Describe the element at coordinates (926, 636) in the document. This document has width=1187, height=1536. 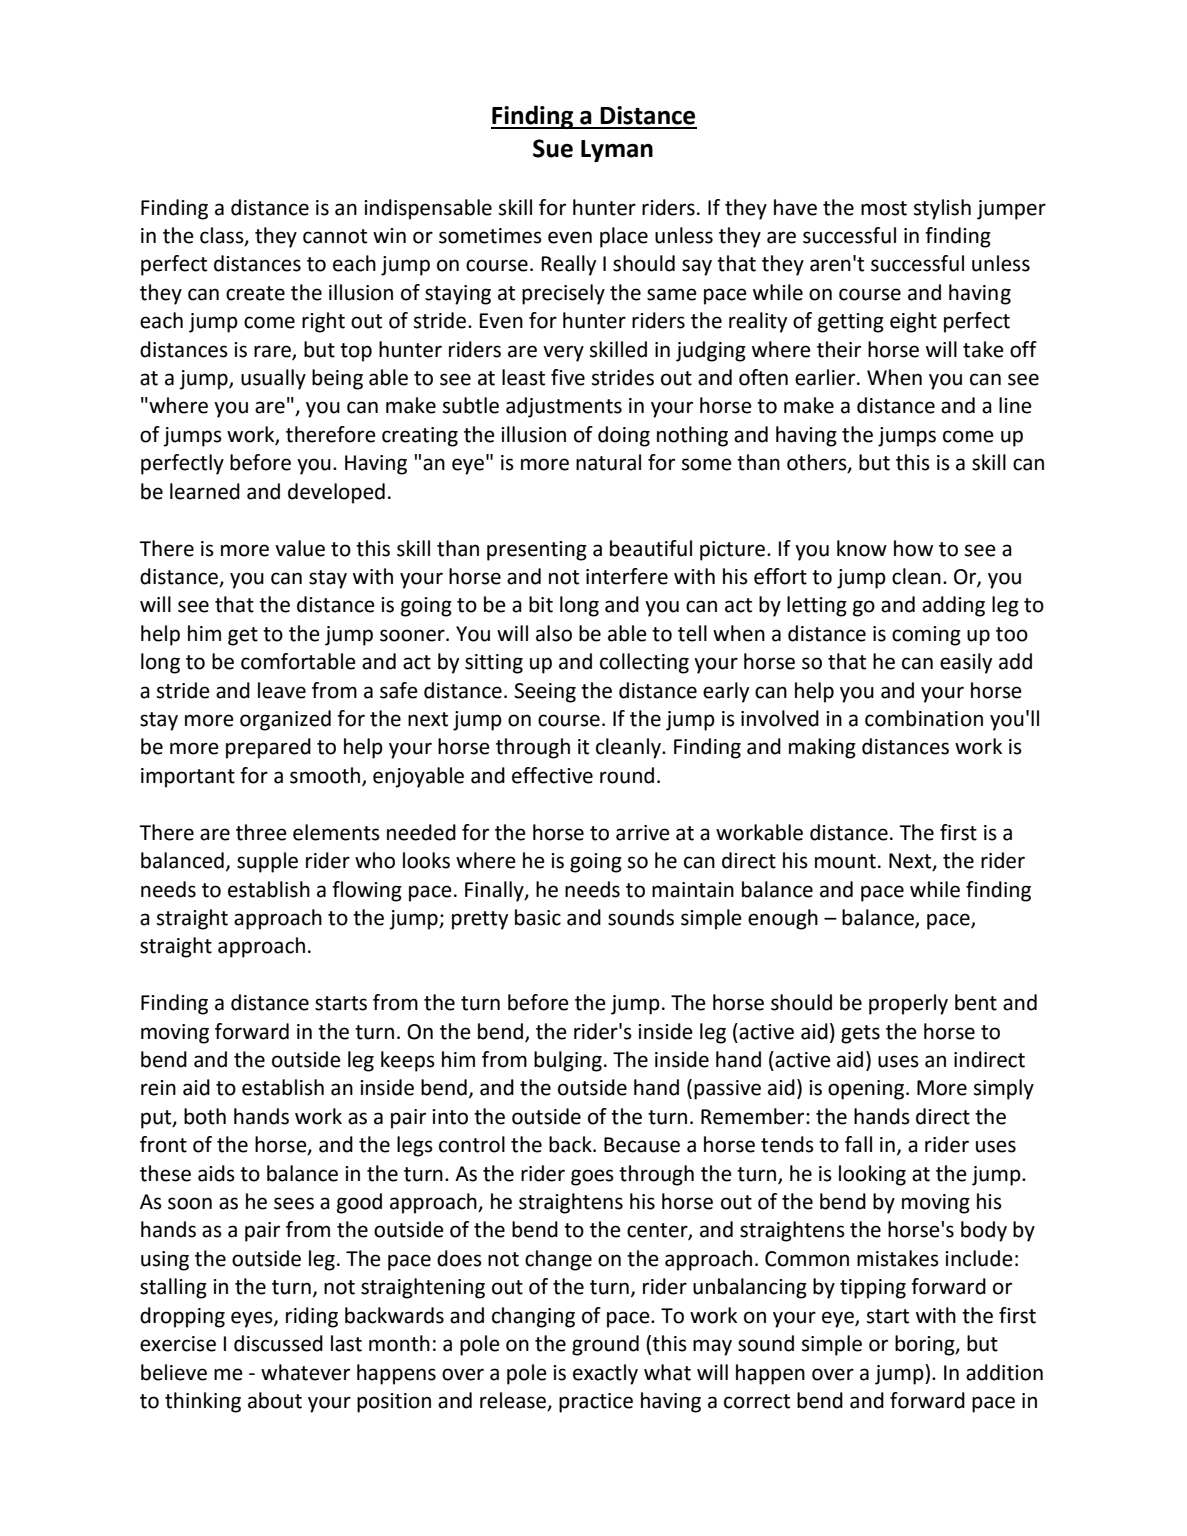
I see `coming` at that location.
